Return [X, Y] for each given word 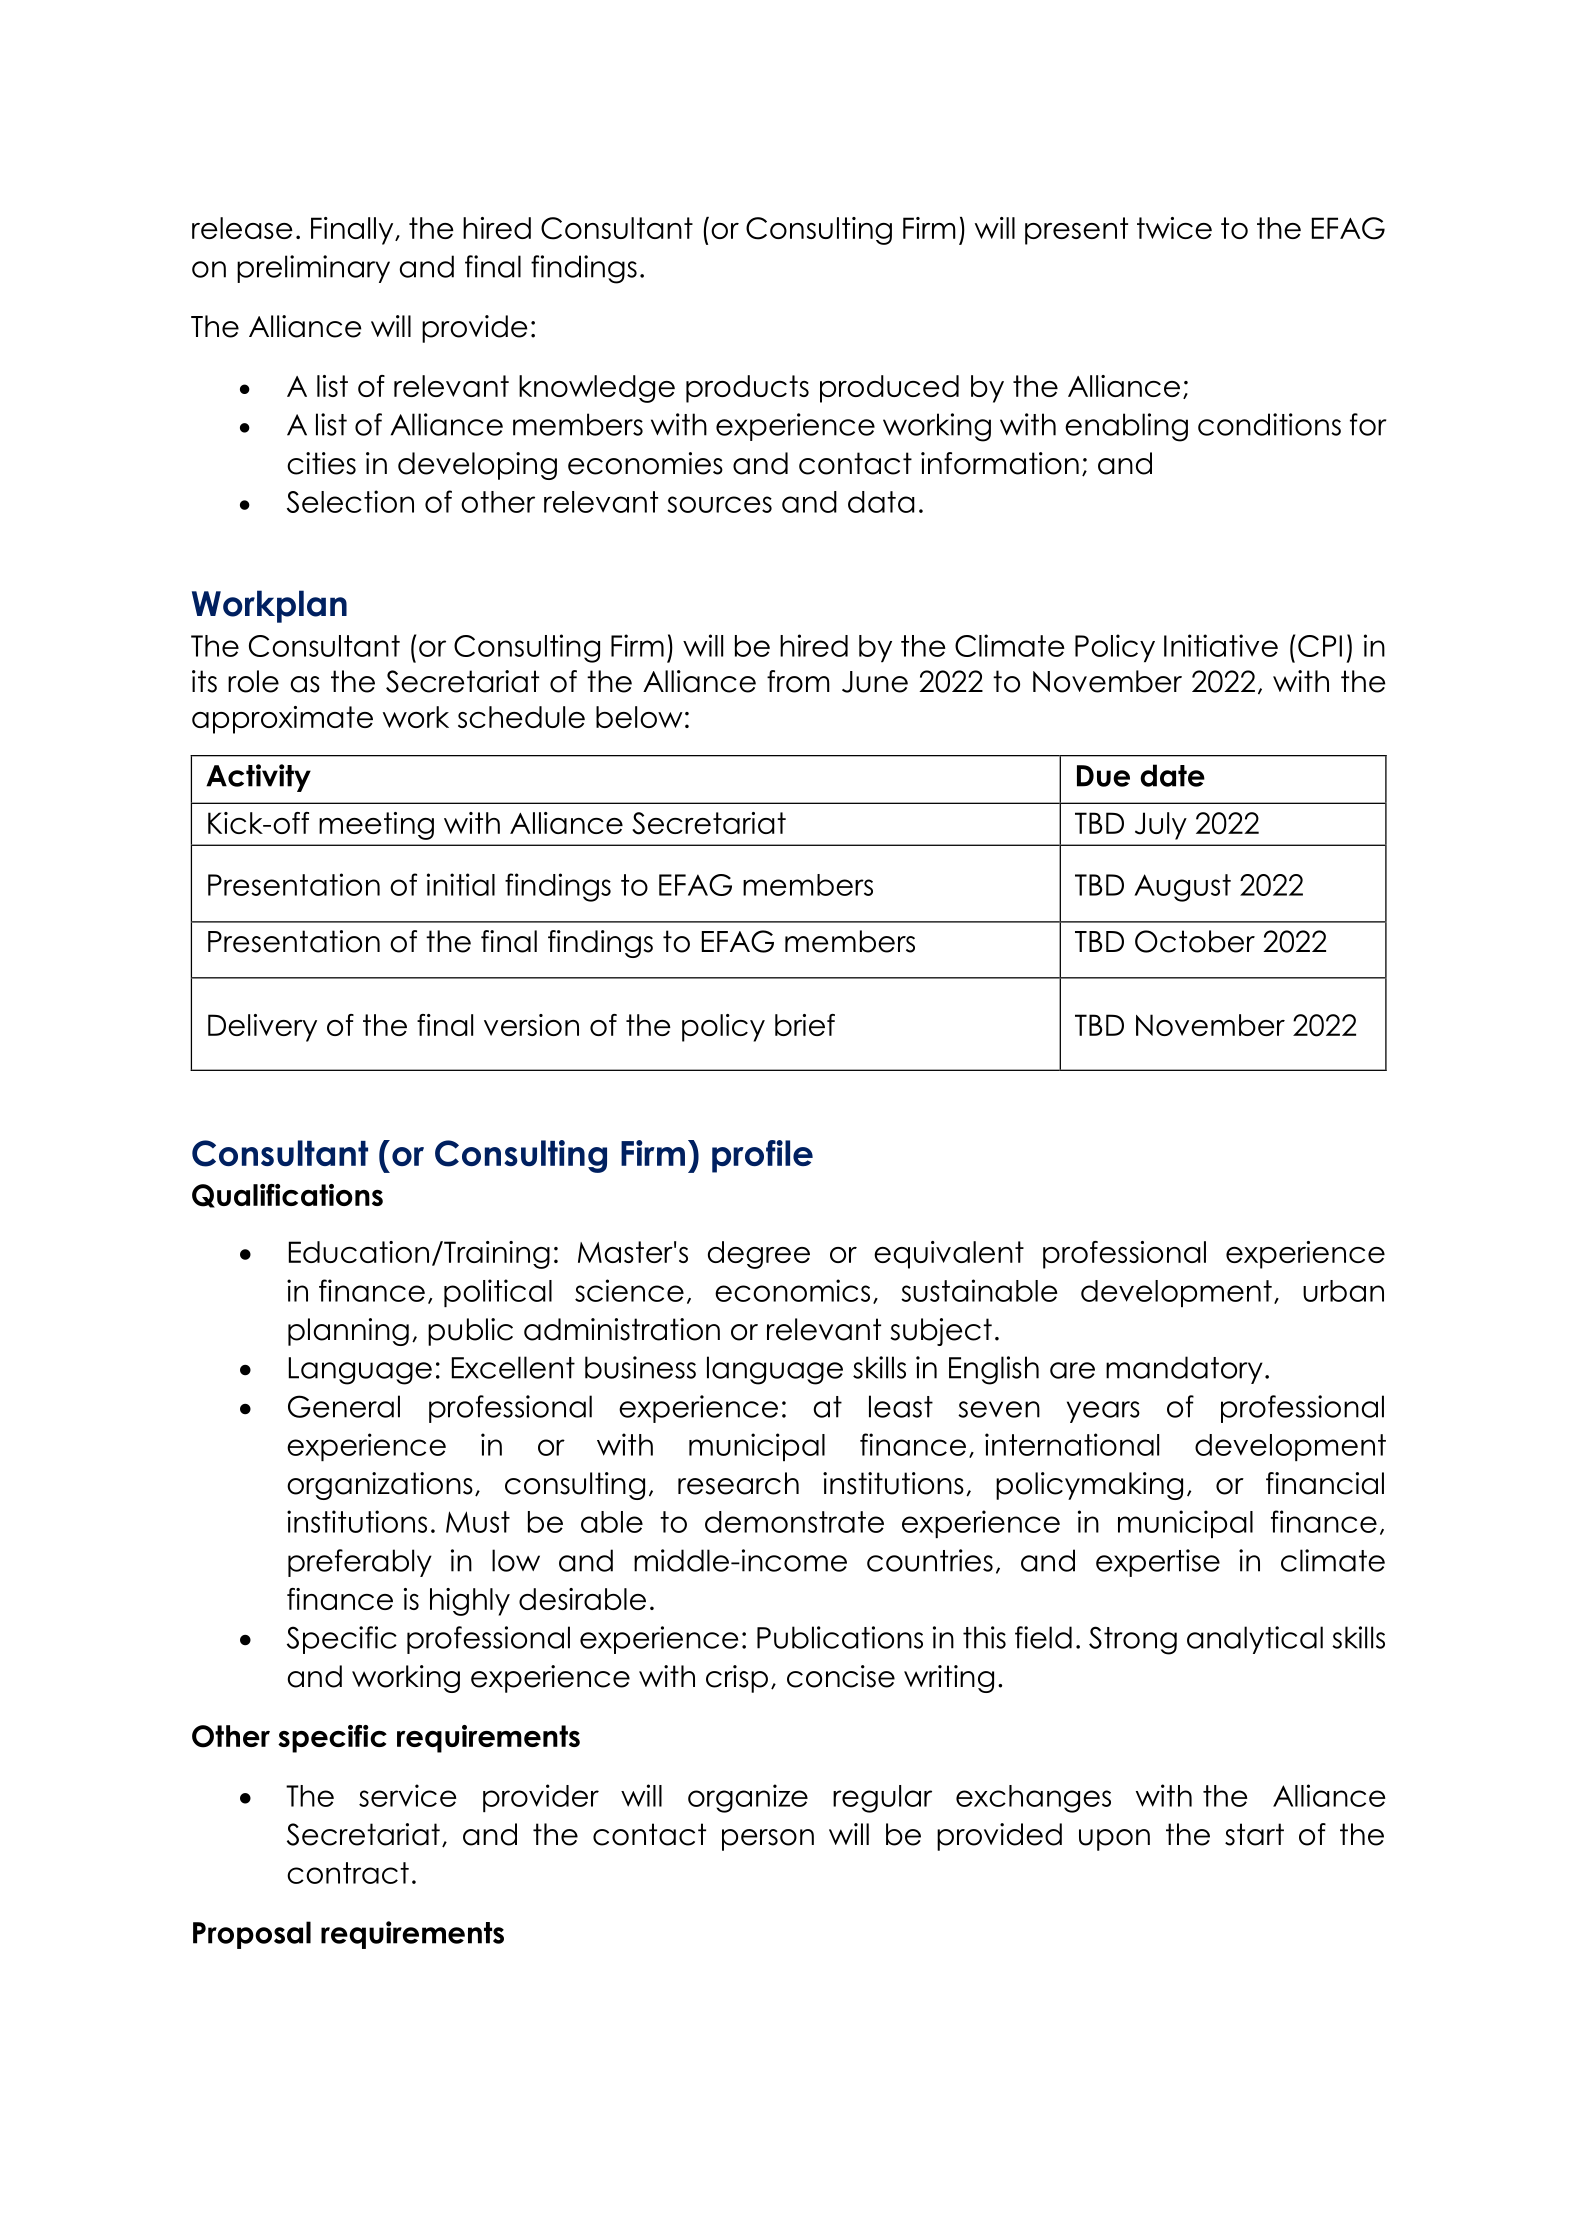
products [747, 389]
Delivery [262, 1028]
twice [1174, 228]
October [1195, 941]
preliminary [313, 269]
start [1254, 1834]
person [768, 1840]
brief [805, 1025]
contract [348, 1873]
